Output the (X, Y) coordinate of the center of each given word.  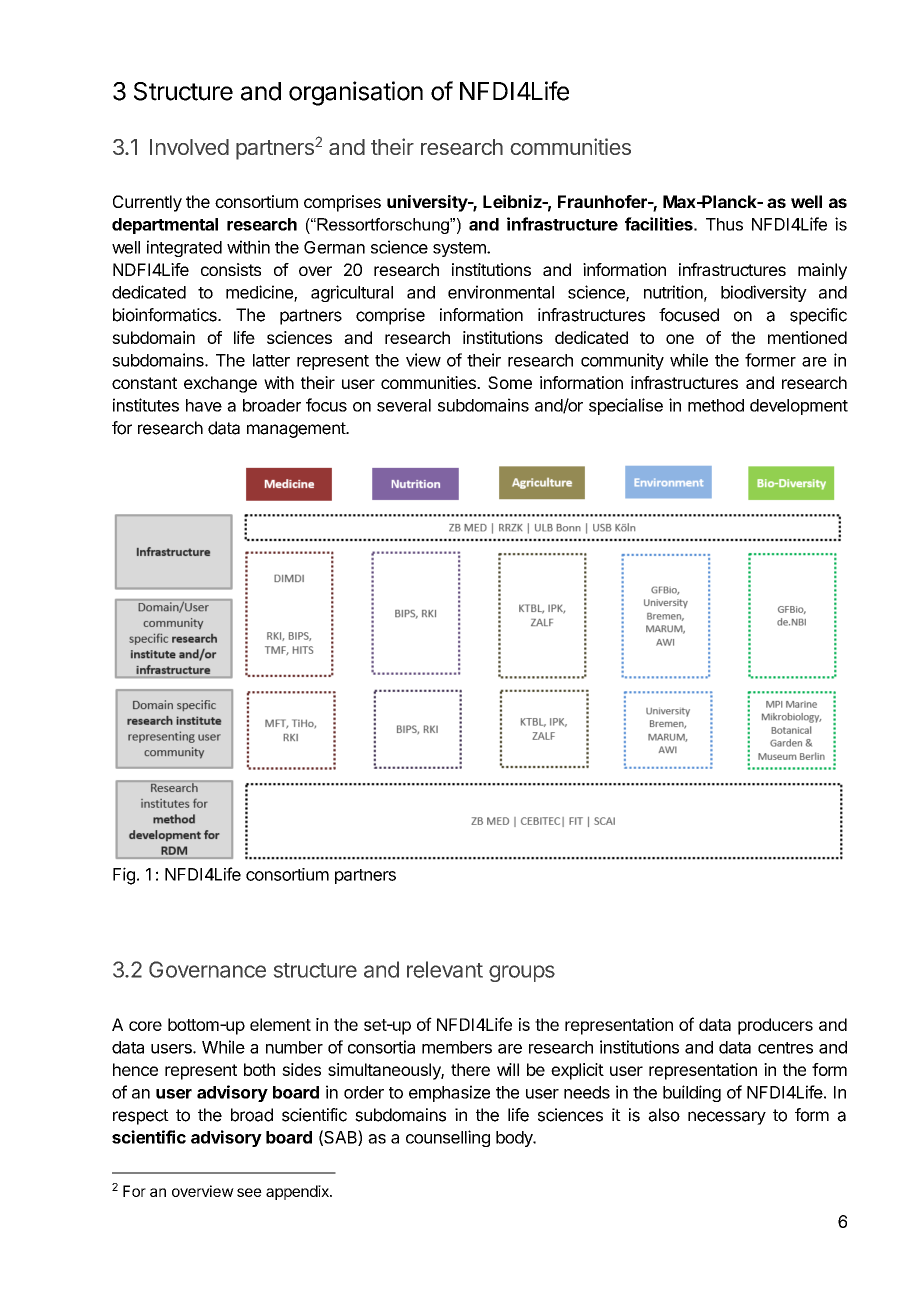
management (297, 430)
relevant (445, 969)
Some (510, 382)
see (249, 1192)
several (404, 405)
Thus (724, 224)
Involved (189, 147)
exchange (220, 384)
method (716, 405)
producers (775, 1026)
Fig (124, 876)
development (799, 407)
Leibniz (513, 201)
